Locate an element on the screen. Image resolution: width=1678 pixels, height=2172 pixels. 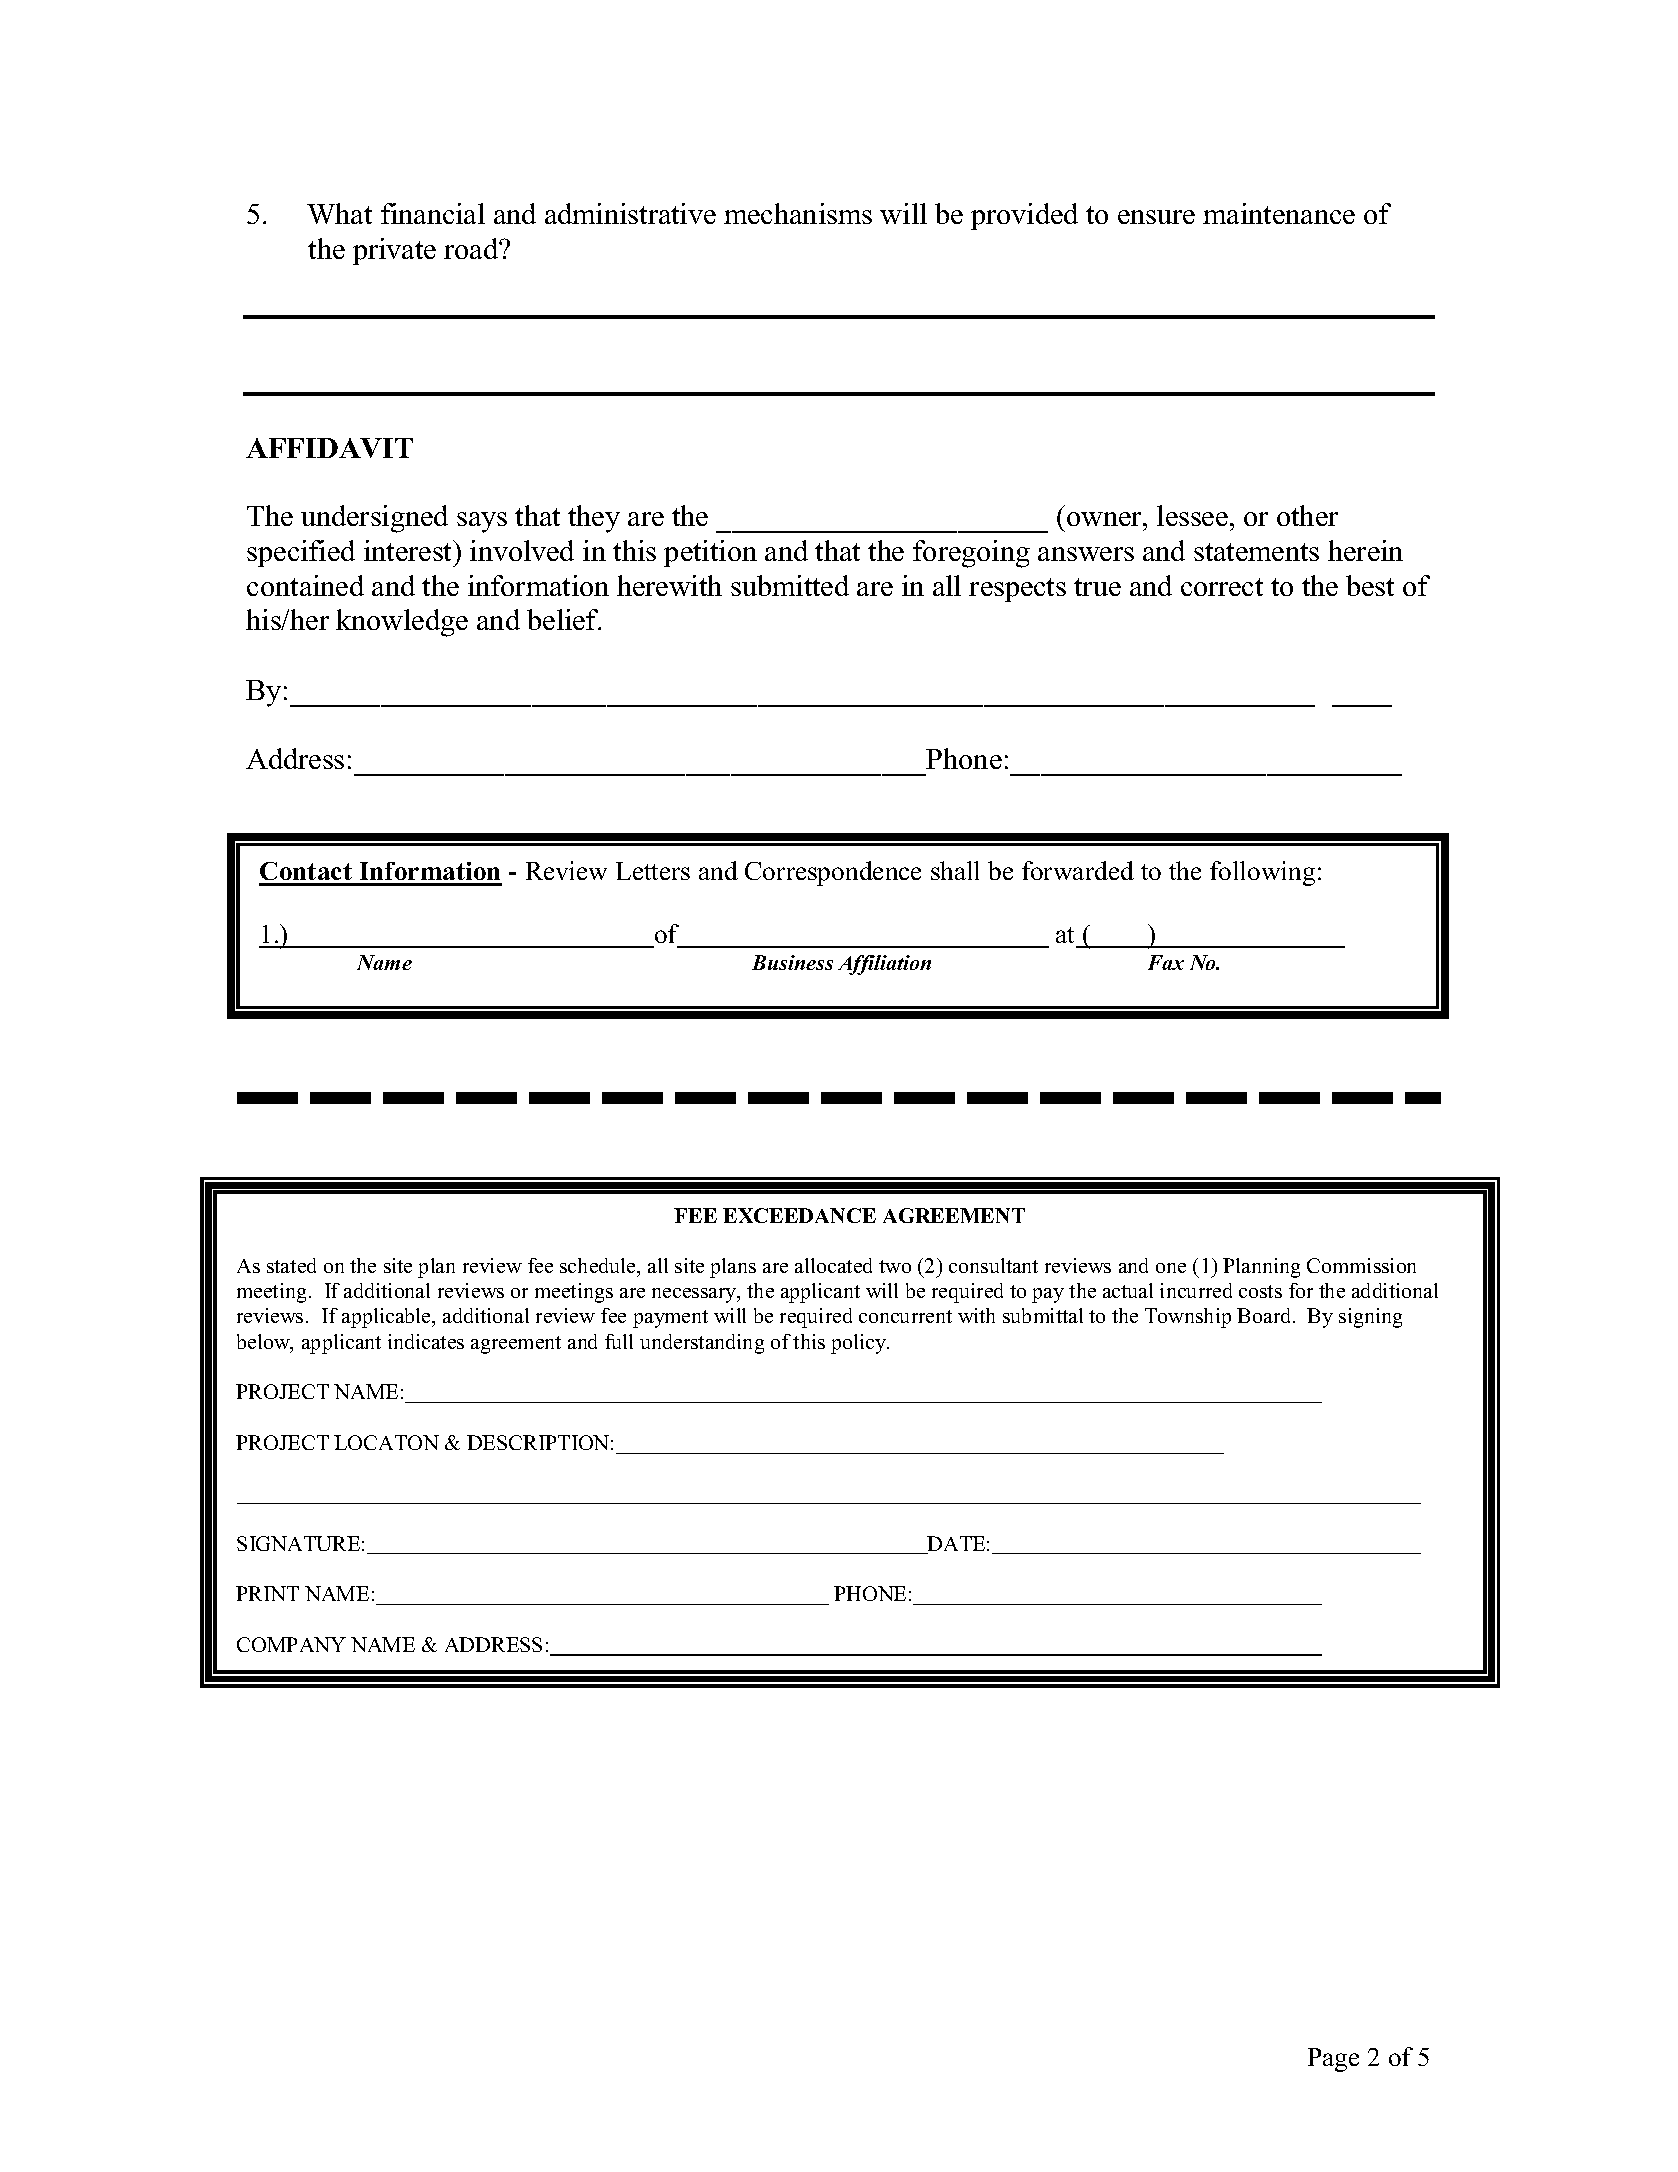
policy is located at coordinates (860, 1344).
